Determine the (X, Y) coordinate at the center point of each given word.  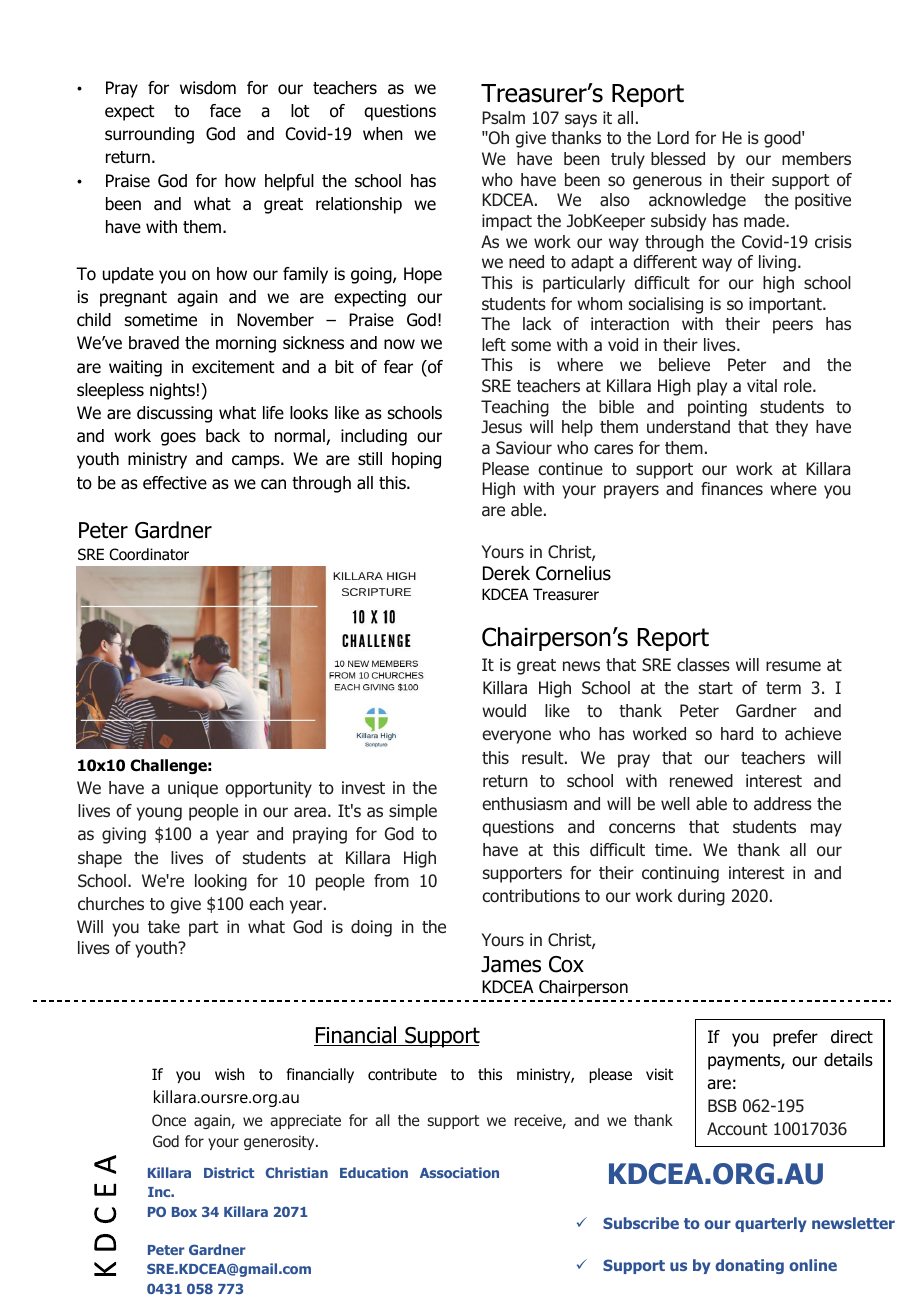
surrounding (149, 135)
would (504, 711)
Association (459, 1172)
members (816, 159)
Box (184, 1212)
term (783, 688)
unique (193, 789)
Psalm (503, 117)
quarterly (771, 1224)
